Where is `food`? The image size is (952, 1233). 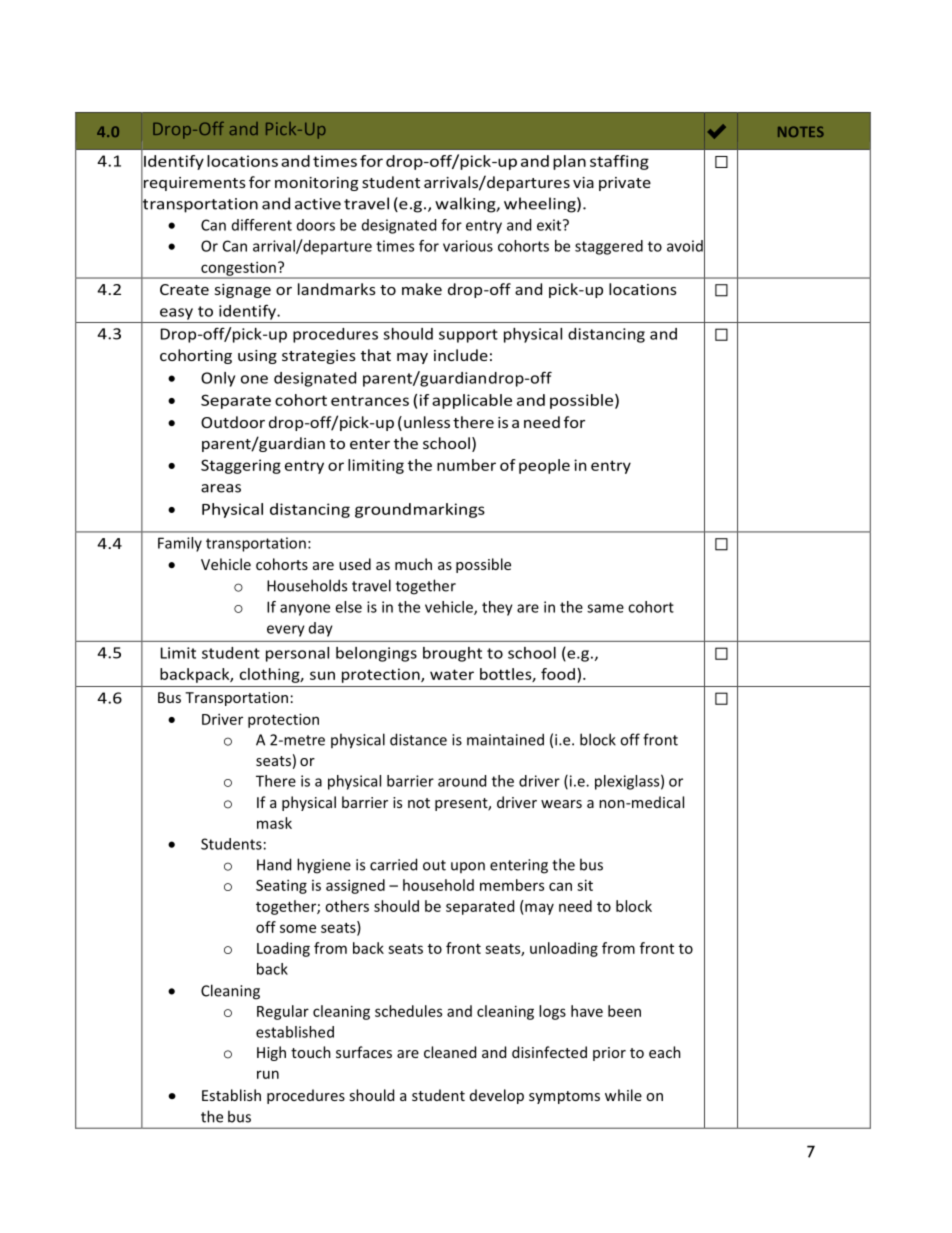 food is located at coordinates (558, 674).
